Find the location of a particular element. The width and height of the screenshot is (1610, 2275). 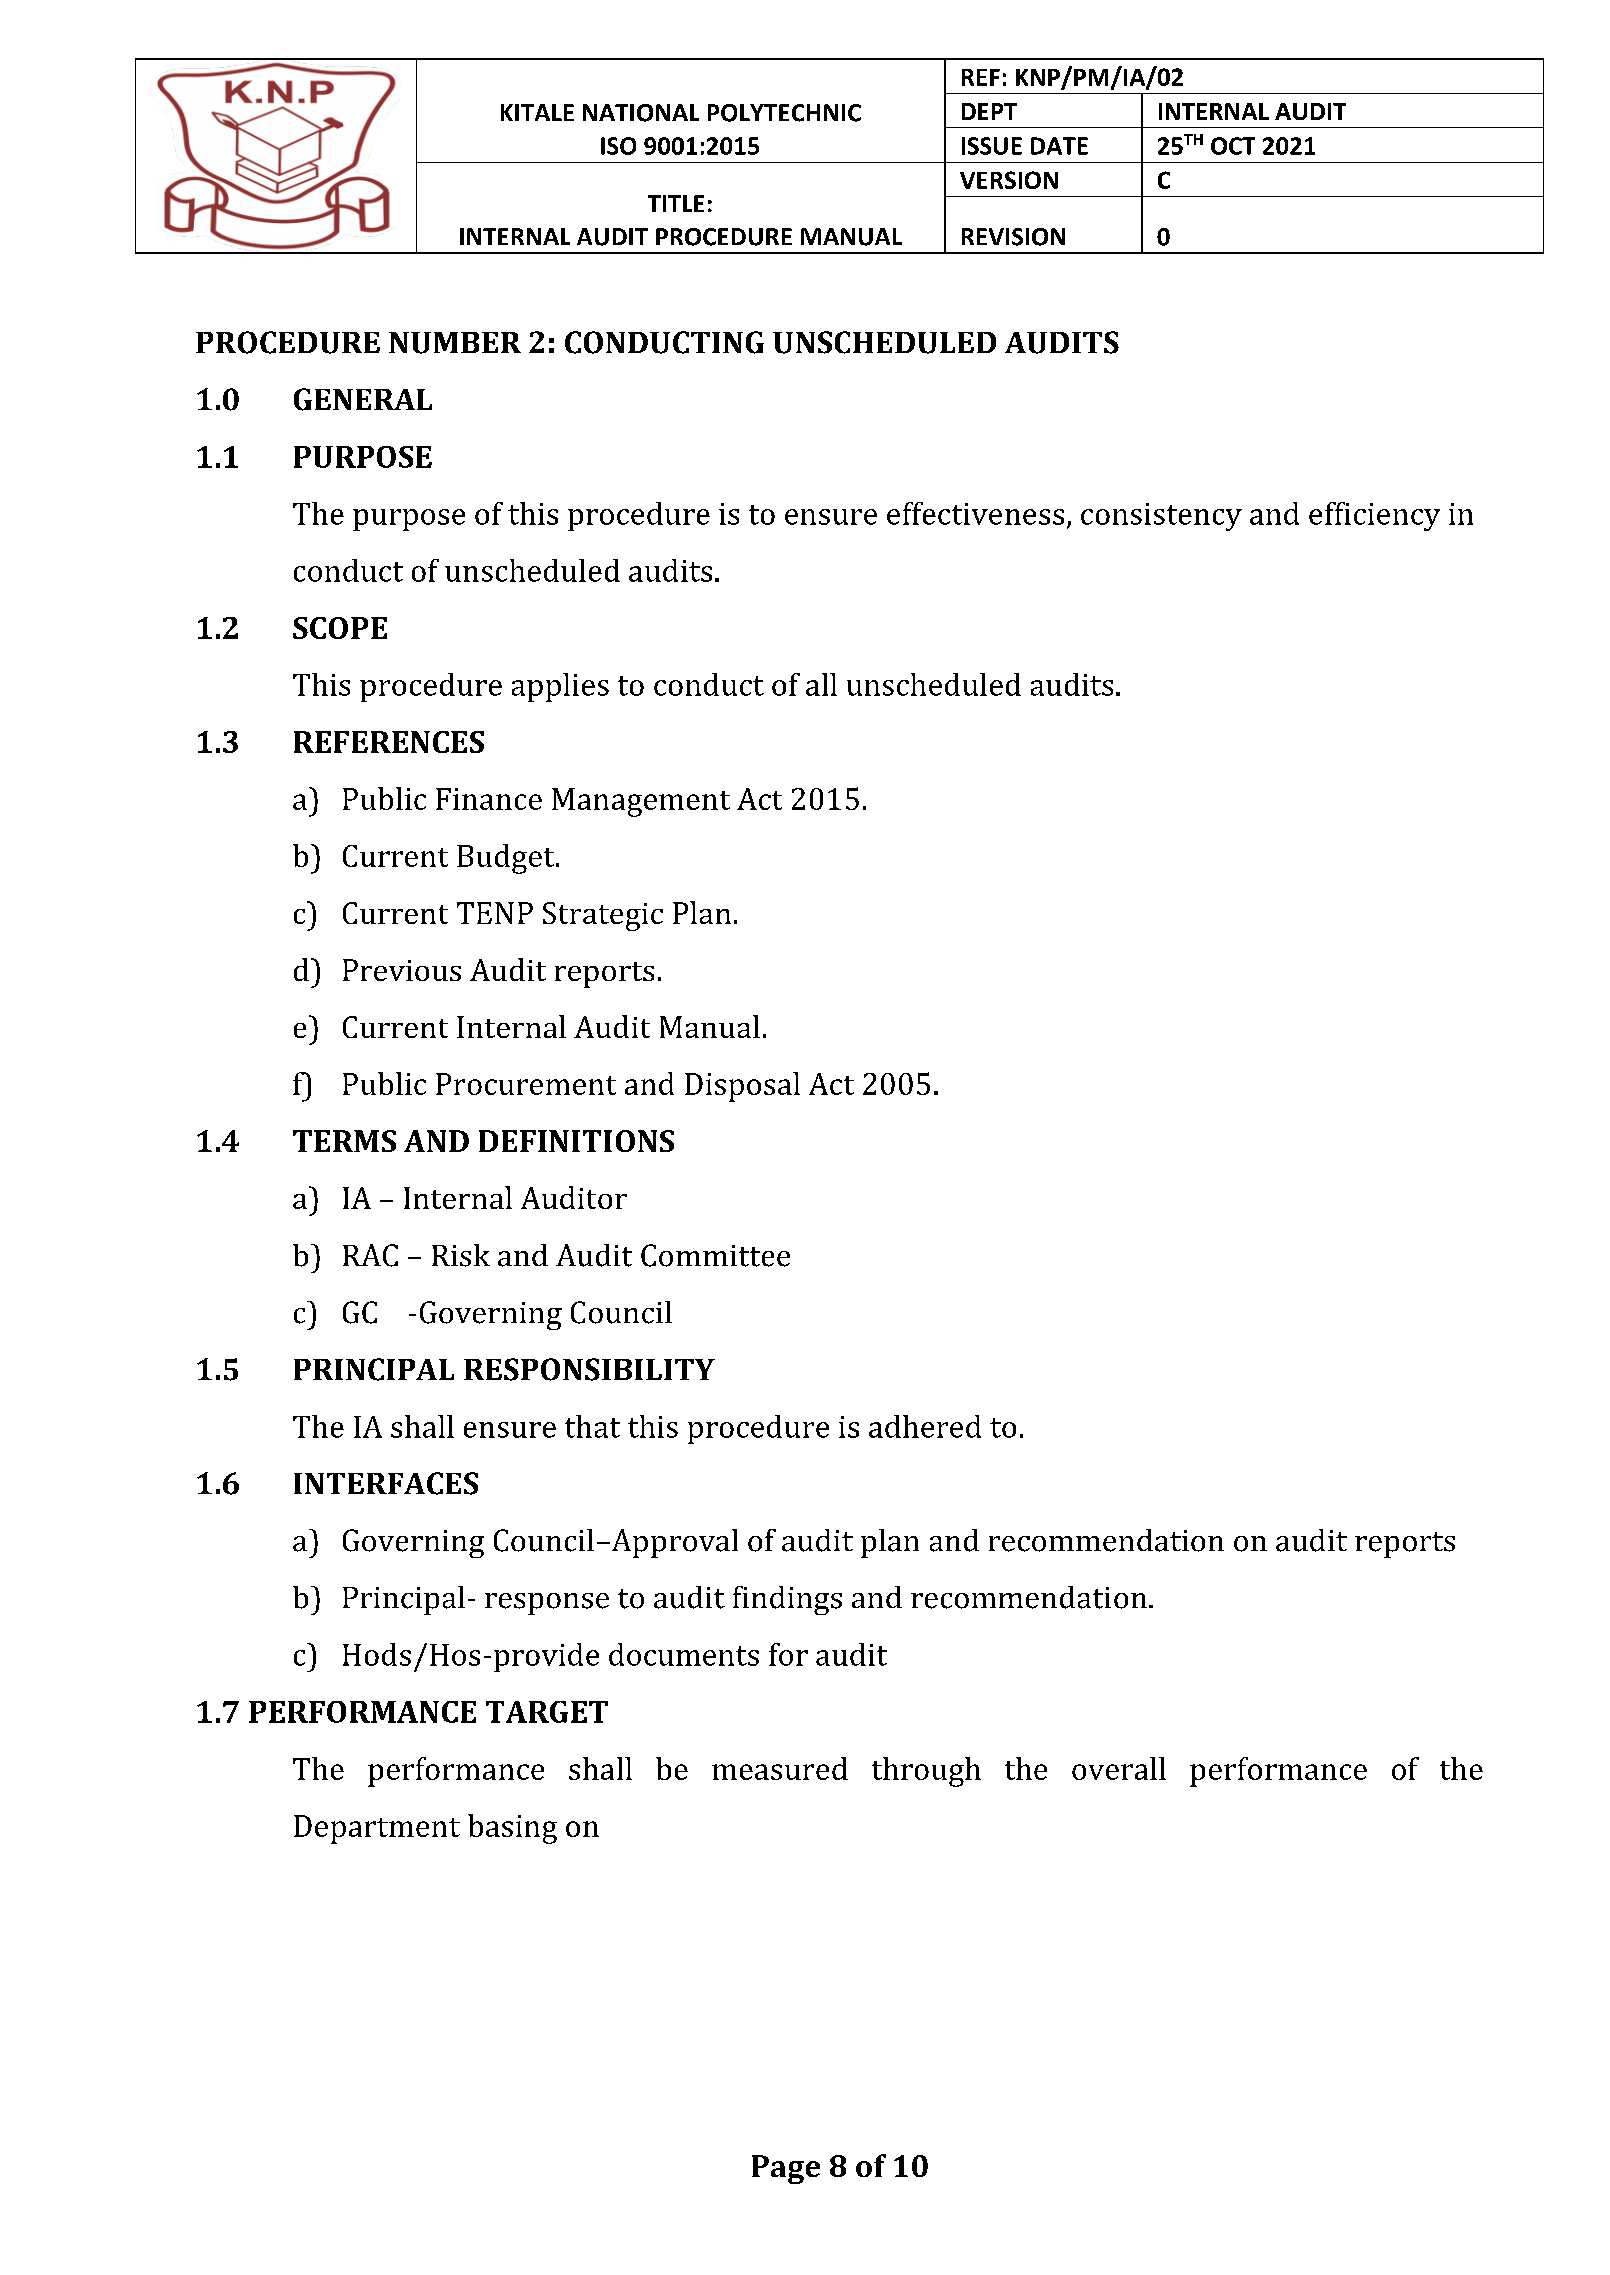

basing is located at coordinates (512, 1829).
